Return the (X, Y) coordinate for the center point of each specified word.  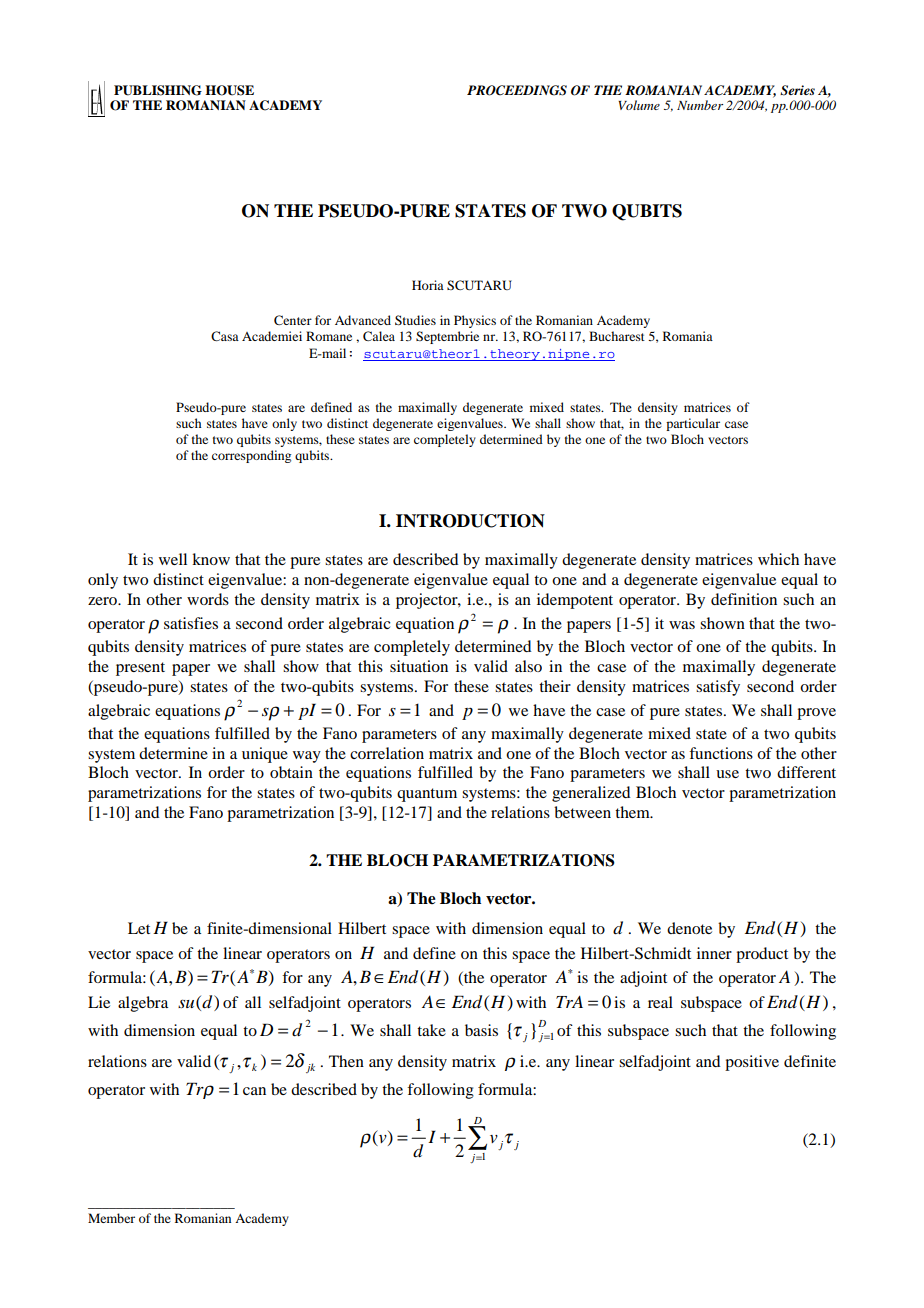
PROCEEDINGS (517, 90)
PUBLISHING (158, 90)
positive (752, 1063)
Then (346, 1061)
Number (700, 105)
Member (111, 1218)
